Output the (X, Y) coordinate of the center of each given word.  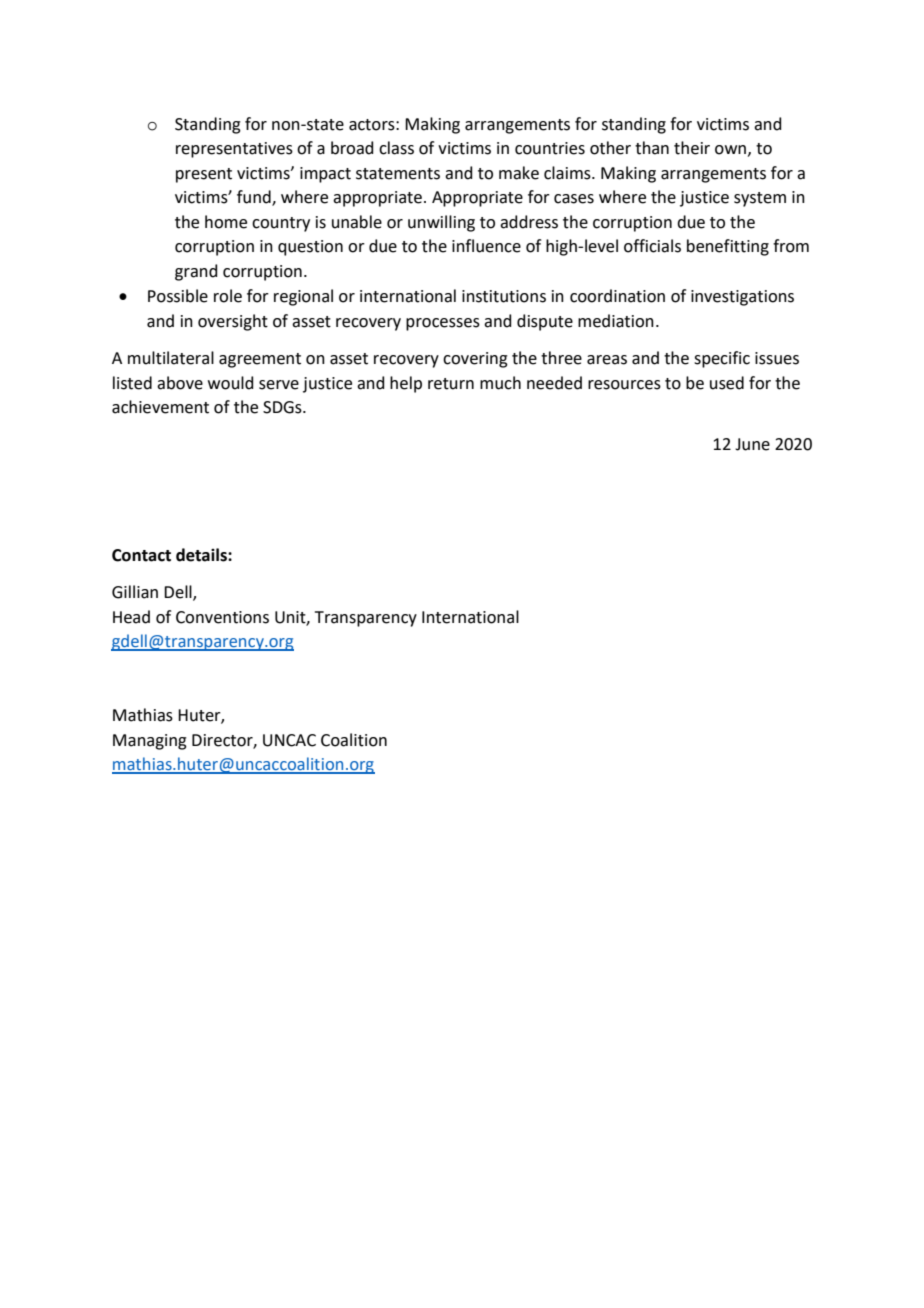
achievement (160, 407)
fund (255, 198)
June (752, 444)
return (451, 384)
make (519, 173)
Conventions (222, 617)
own (730, 150)
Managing (150, 742)
